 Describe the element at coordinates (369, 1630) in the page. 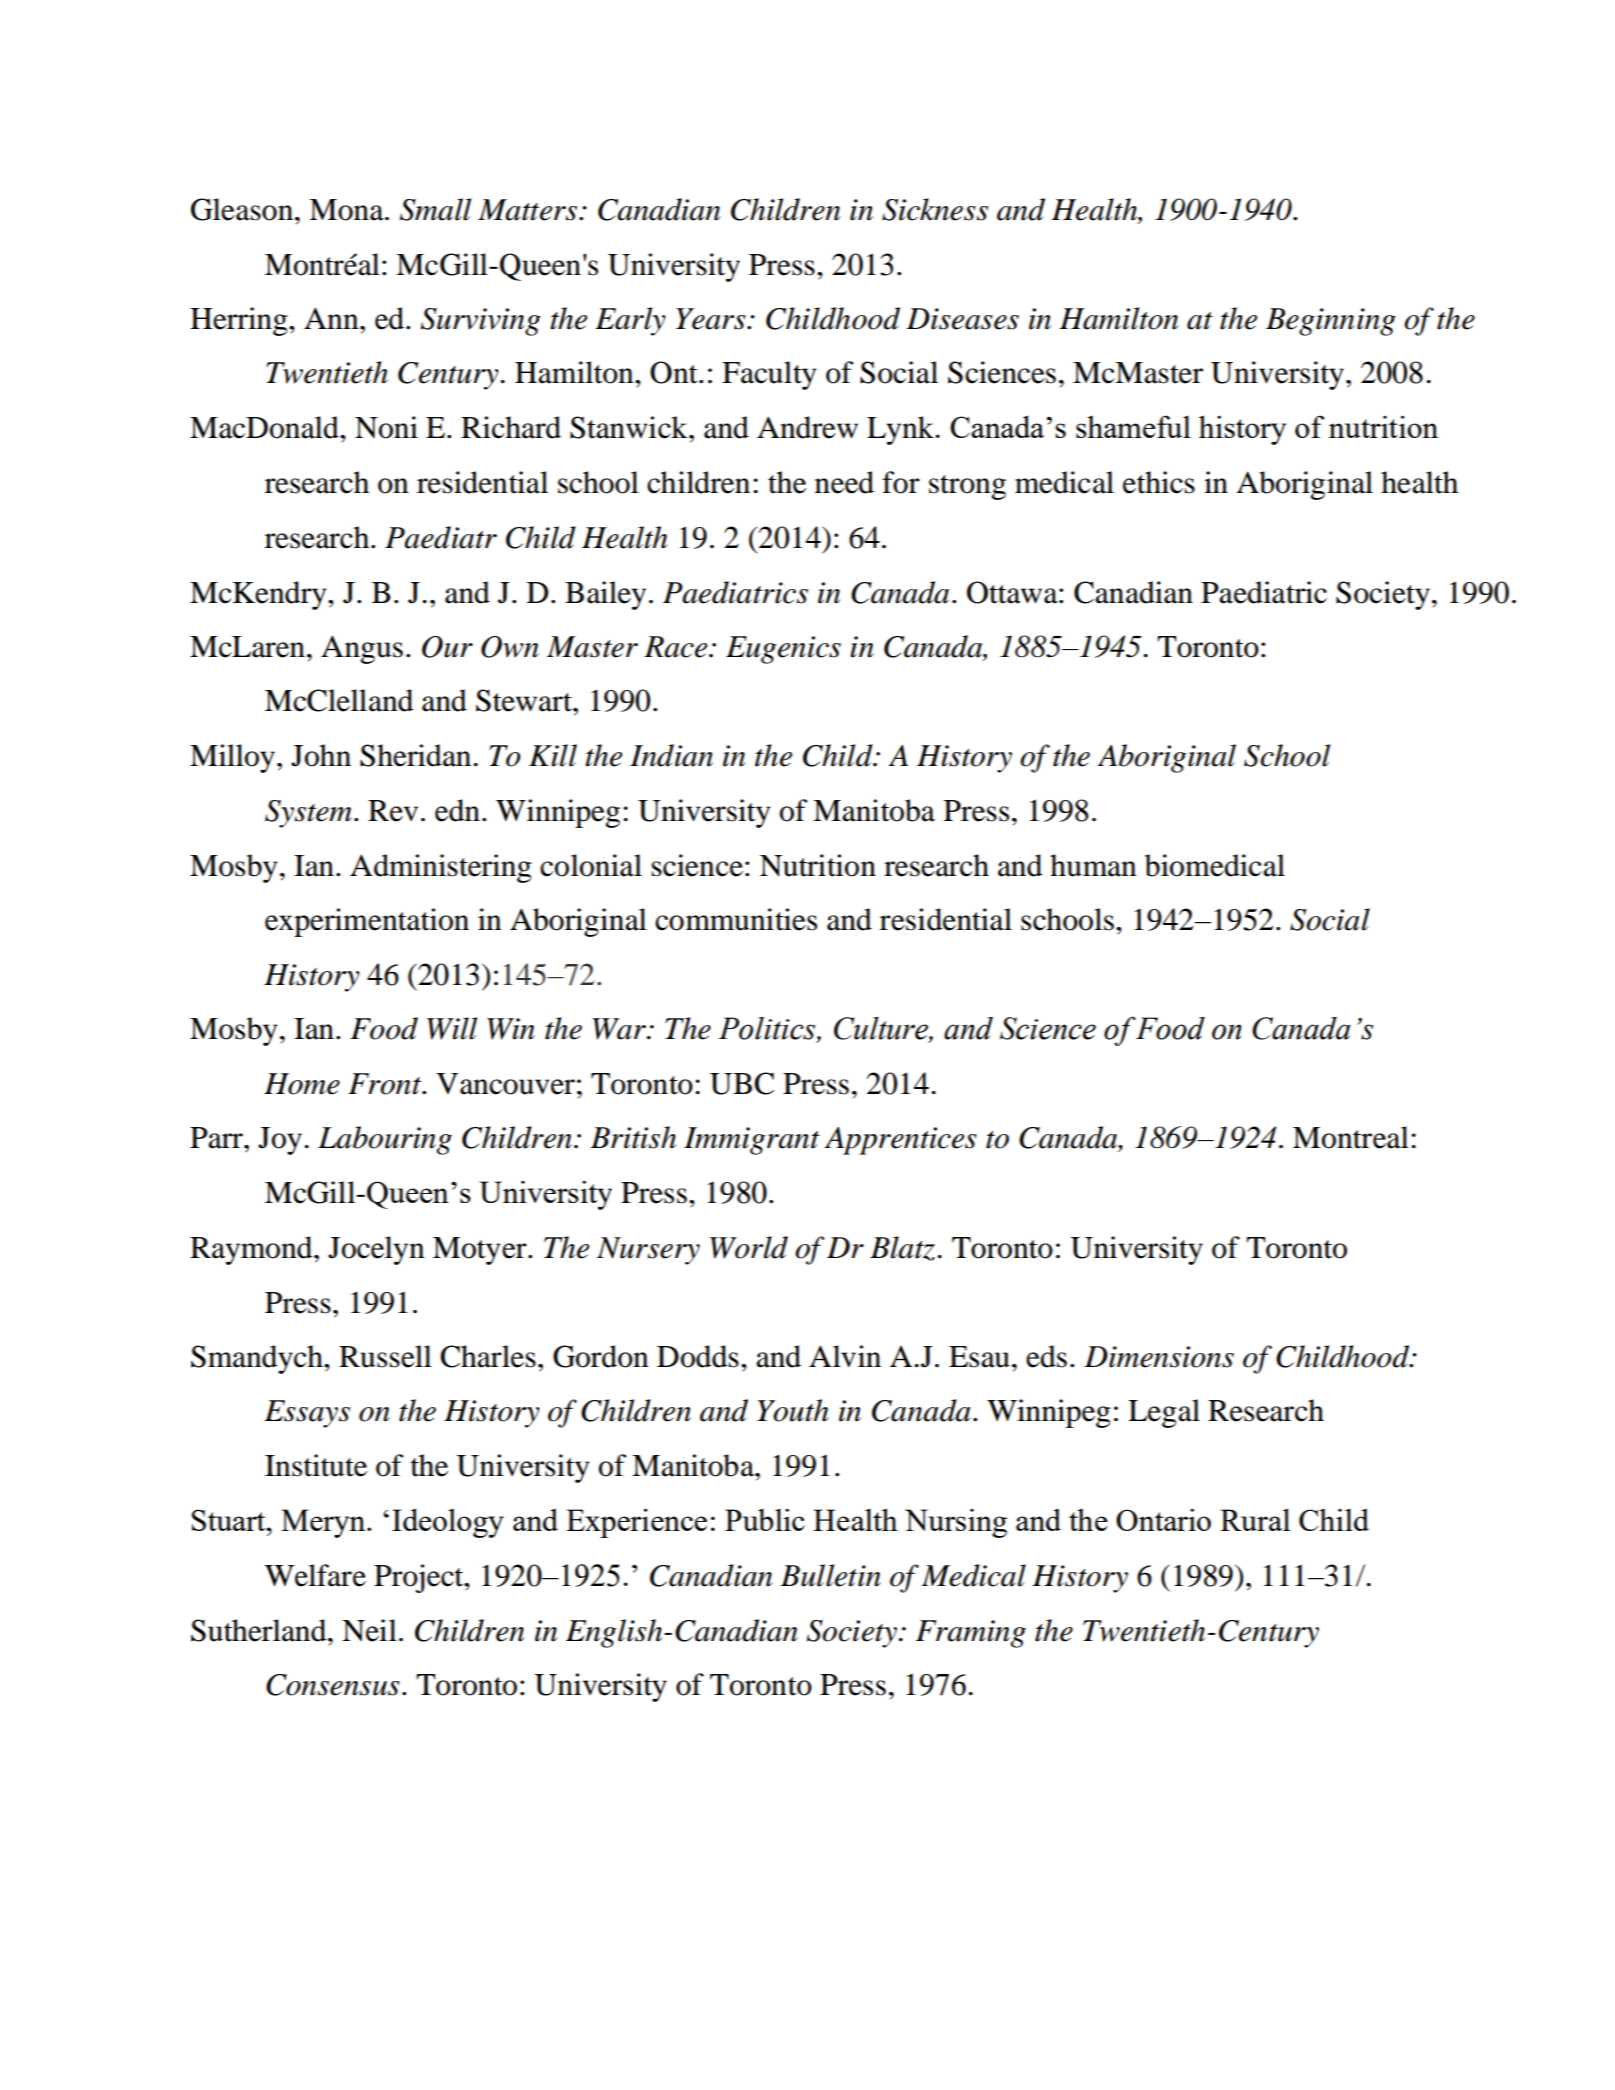

I see `Neil` at that location.
